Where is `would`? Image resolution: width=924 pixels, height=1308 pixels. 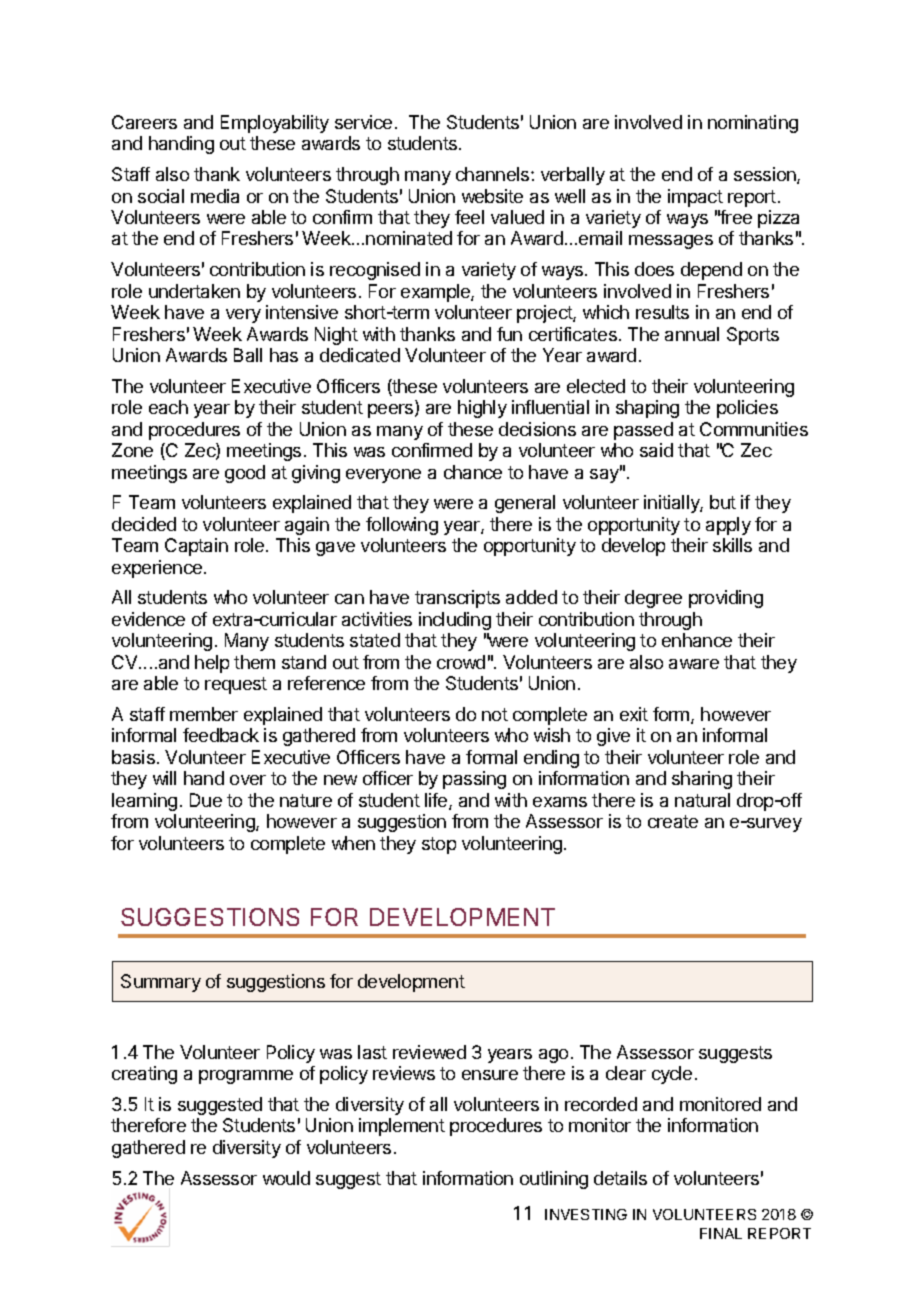 would is located at coordinates (286, 1178).
